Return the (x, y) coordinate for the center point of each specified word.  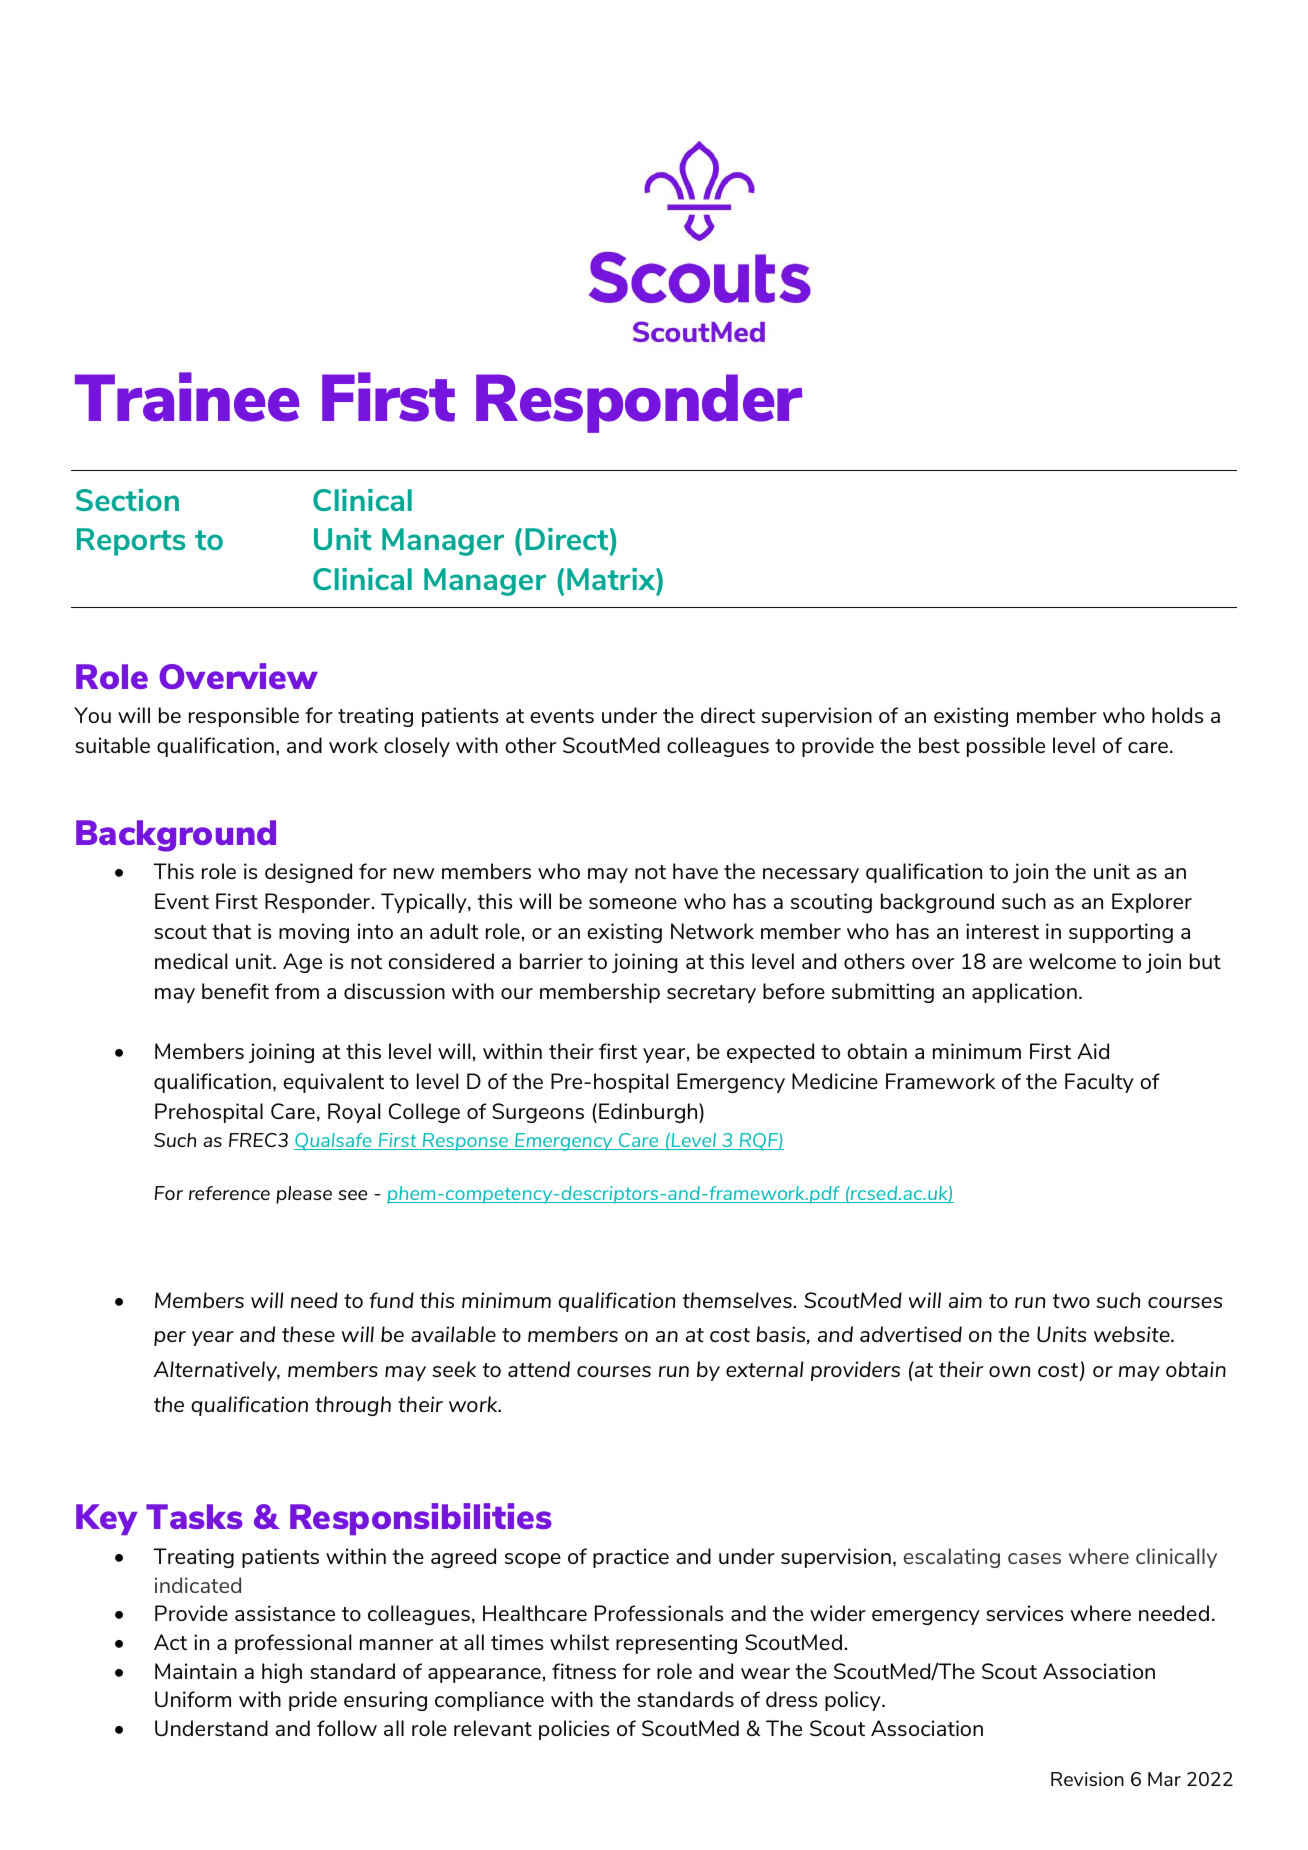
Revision (1087, 1779)
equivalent (333, 1083)
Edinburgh (649, 1113)
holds (1177, 715)
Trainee (187, 397)
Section (127, 500)
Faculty (1099, 1083)
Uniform (193, 1699)
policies (574, 1730)
